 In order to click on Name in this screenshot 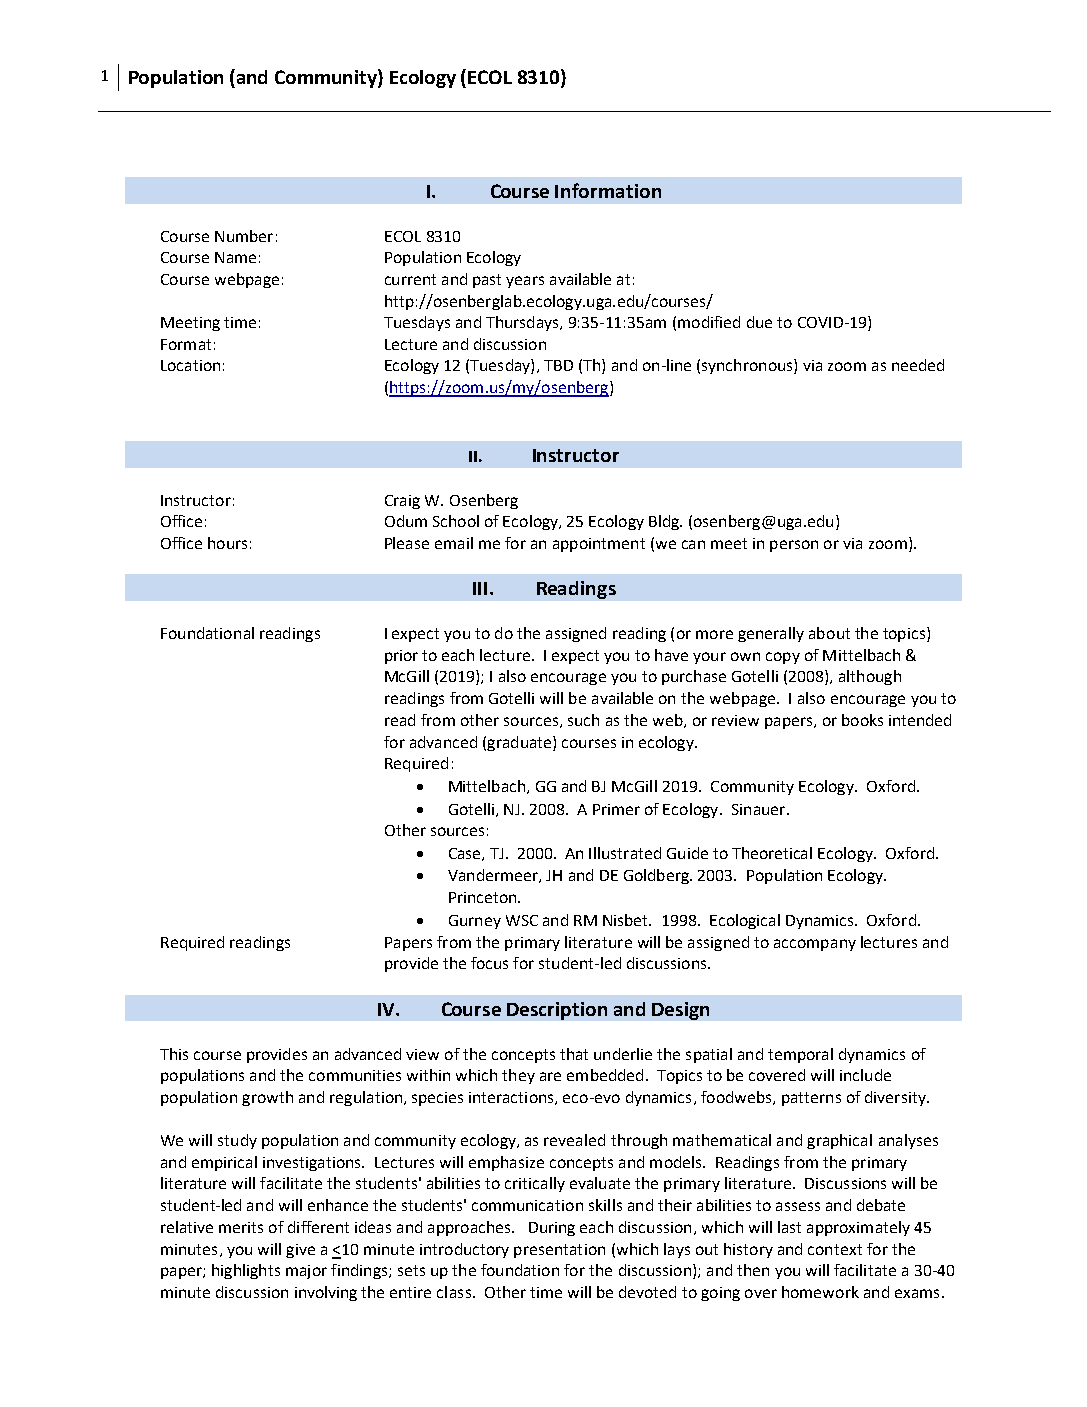, I will do `click(235, 257)`.
